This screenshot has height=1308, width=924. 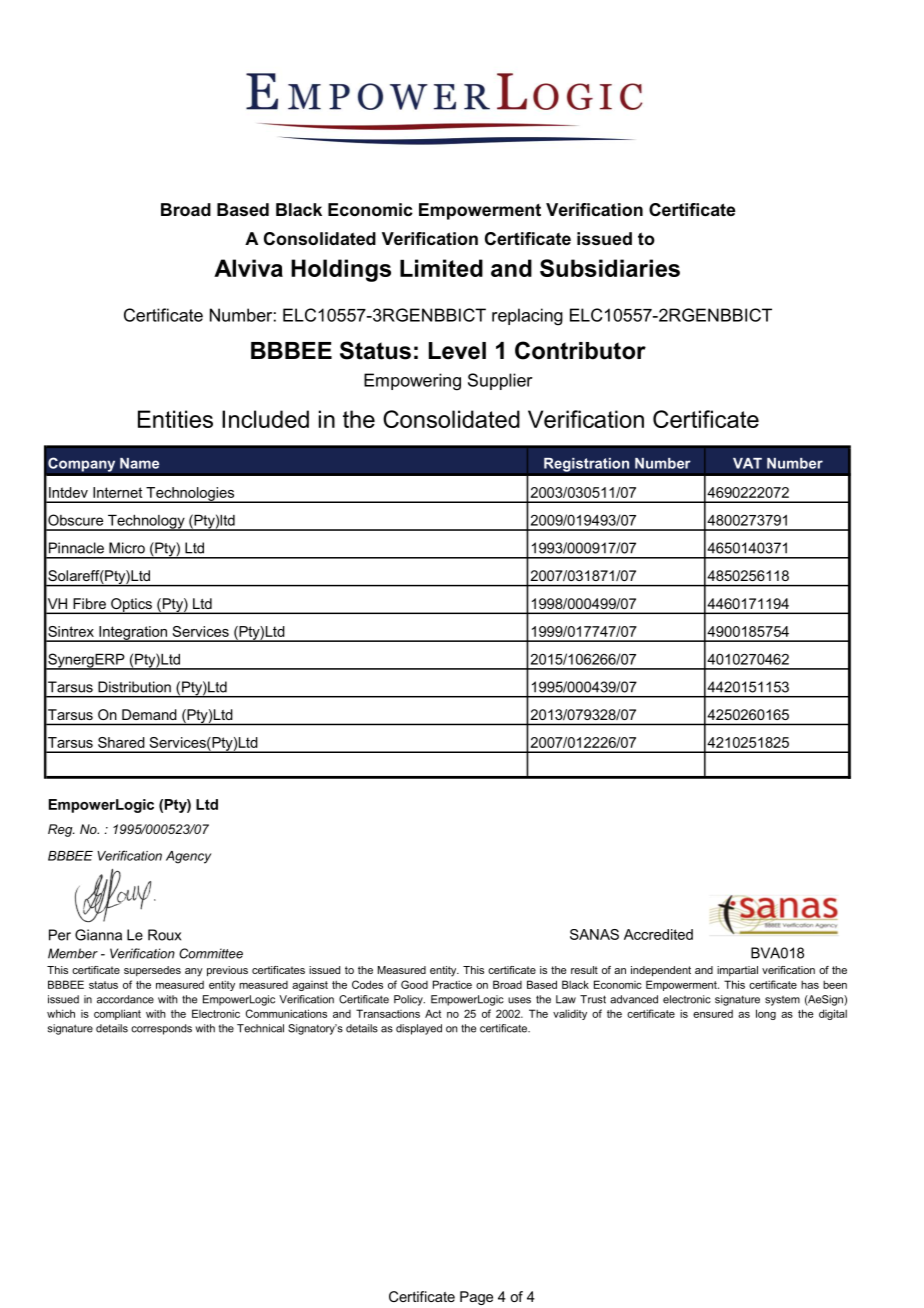 What do you see at coordinates (419, 1029) in the screenshot?
I see `displayed` at bounding box center [419, 1029].
